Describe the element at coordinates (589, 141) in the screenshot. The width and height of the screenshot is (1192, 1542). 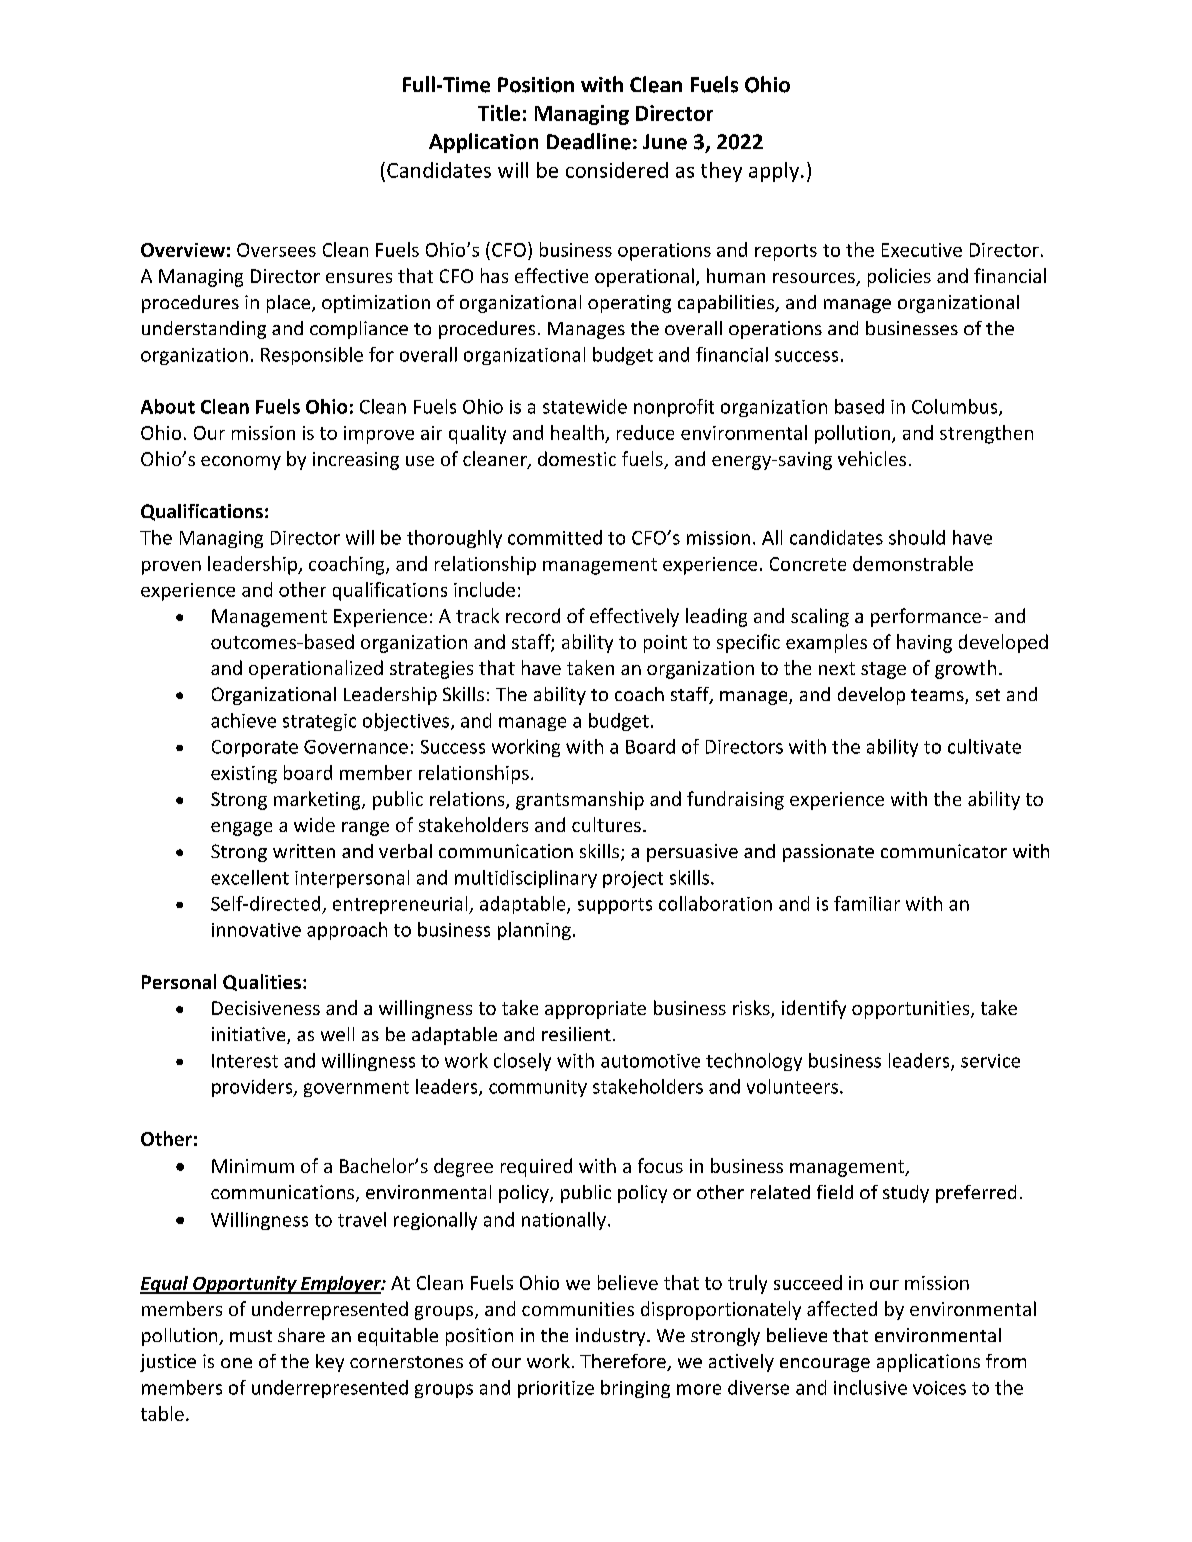
I see `Deadline` at that location.
